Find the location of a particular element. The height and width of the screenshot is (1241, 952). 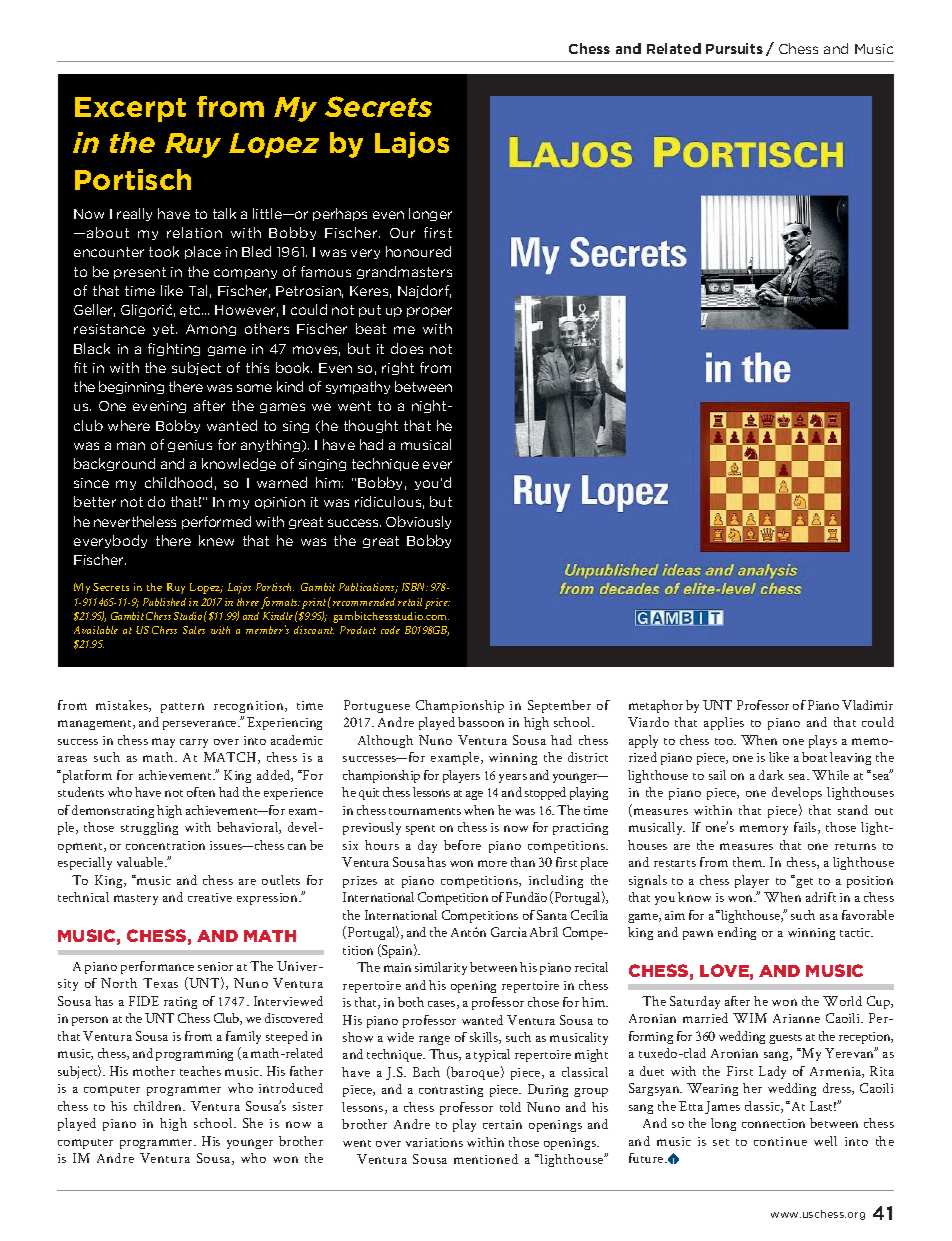

perhaps is located at coordinates (340, 214).
